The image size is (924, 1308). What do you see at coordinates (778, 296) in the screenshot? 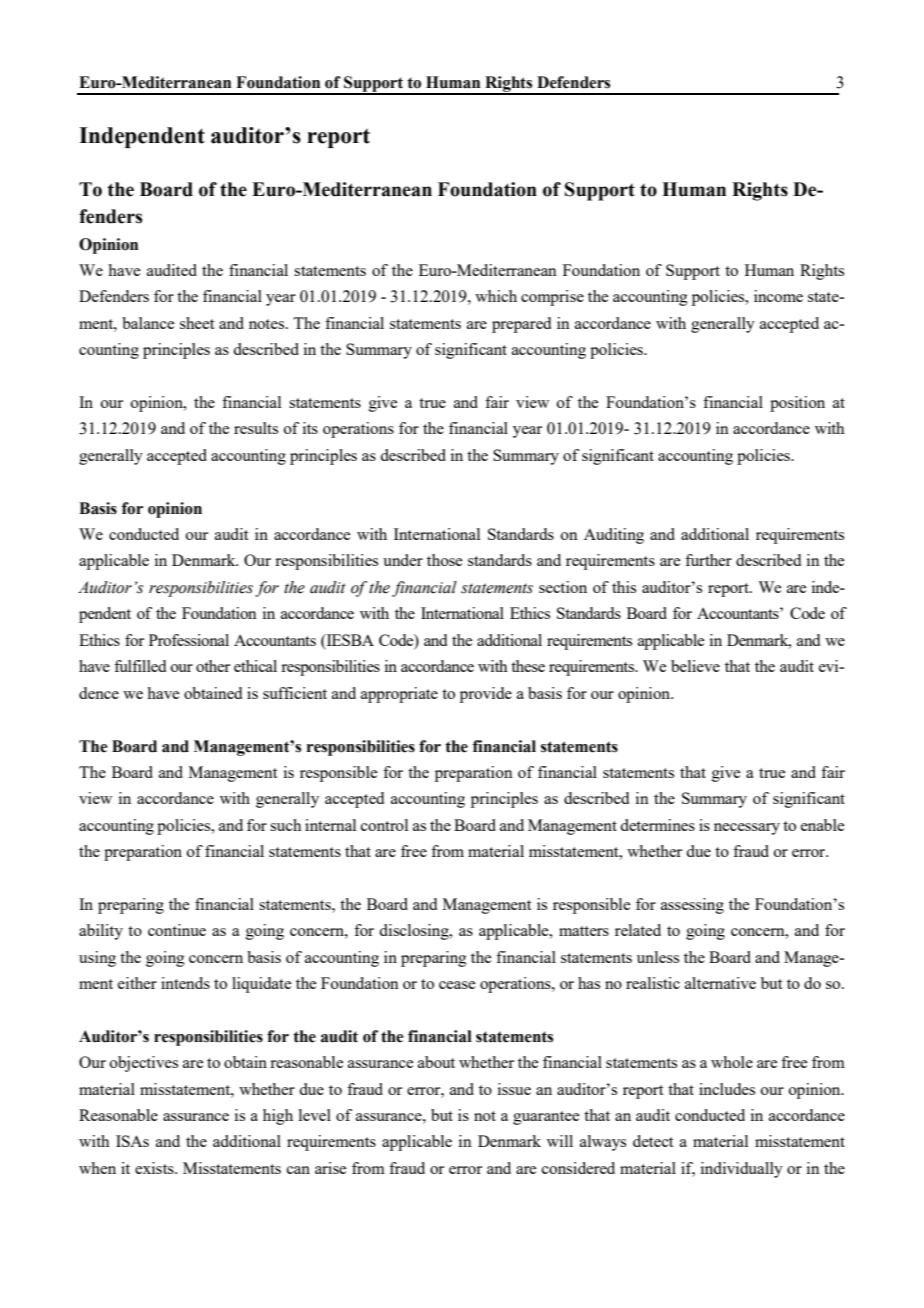
I see `income` at bounding box center [778, 296].
